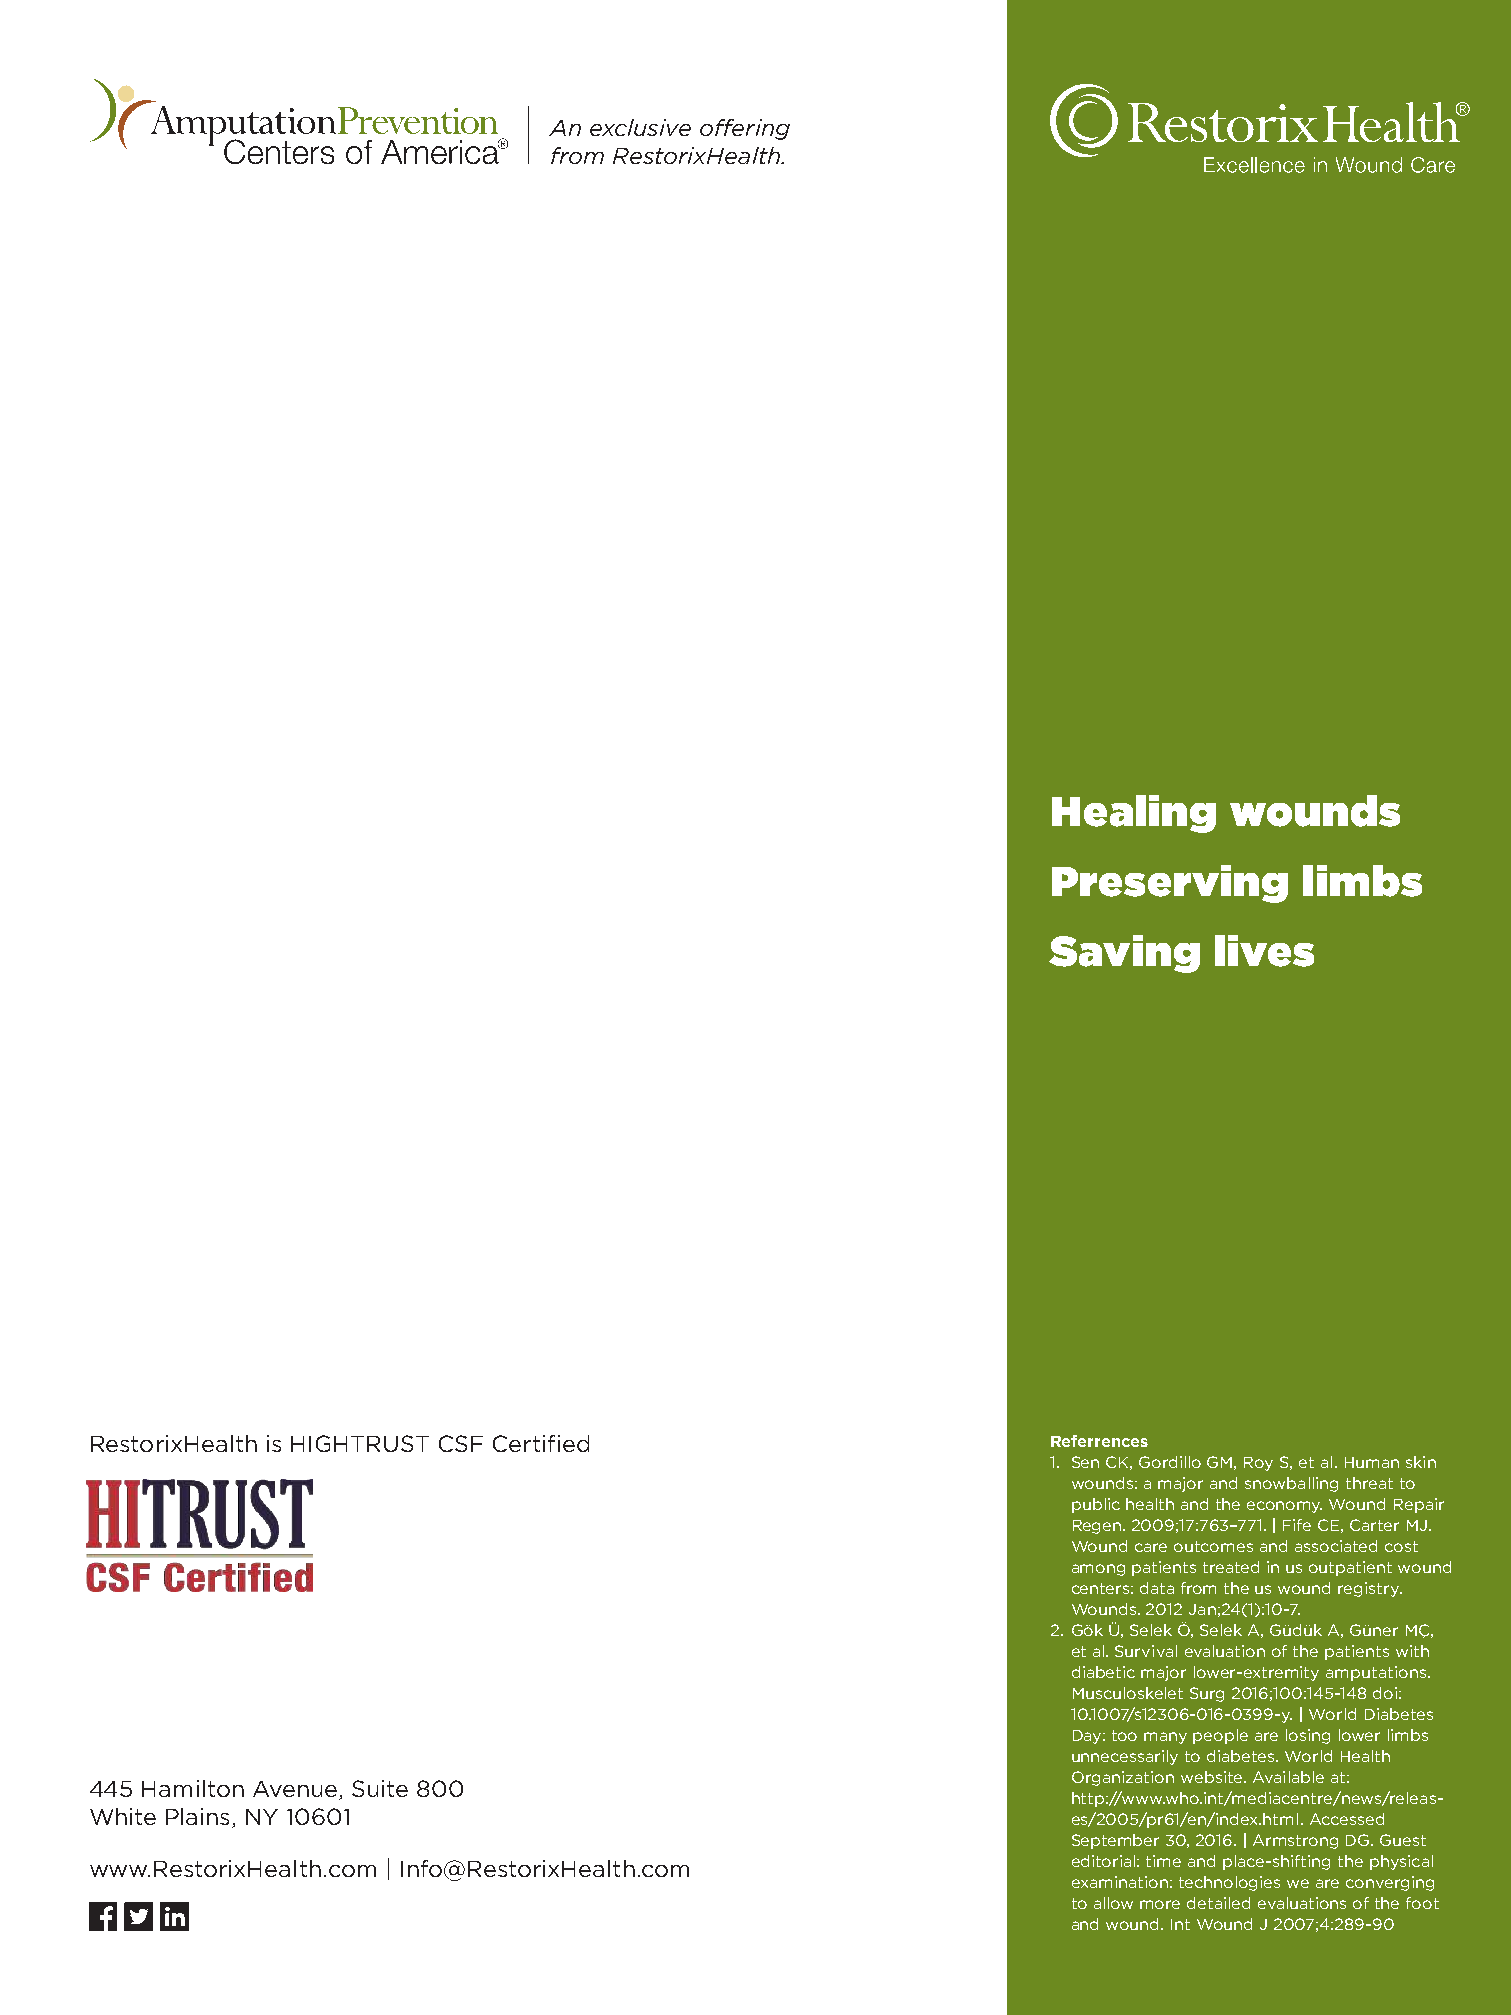  I want to click on Roy, so click(1258, 1464).
